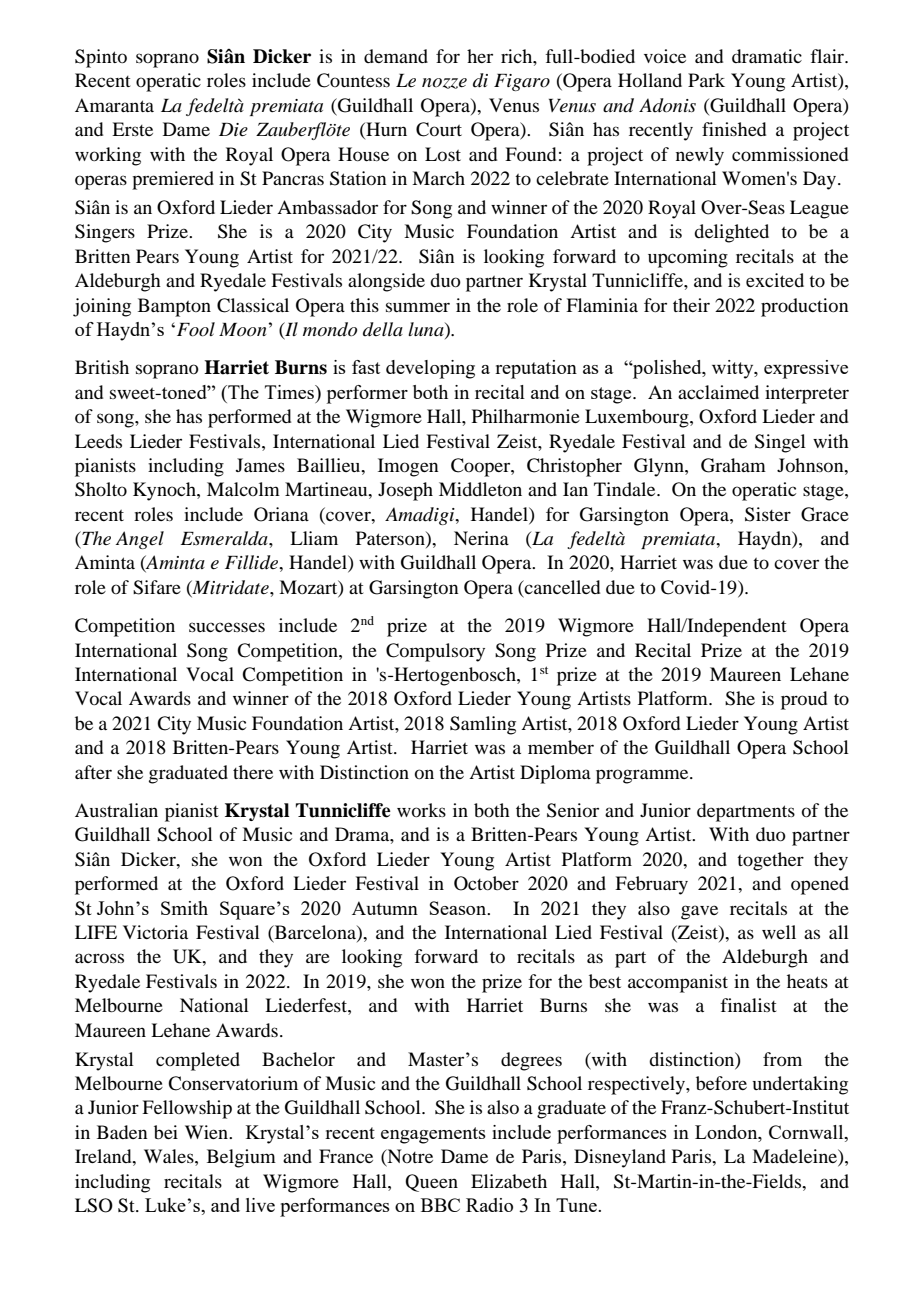 The image size is (924, 1308). Describe the element at coordinates (155, 932) in the screenshot. I see `Victoria` at that location.
